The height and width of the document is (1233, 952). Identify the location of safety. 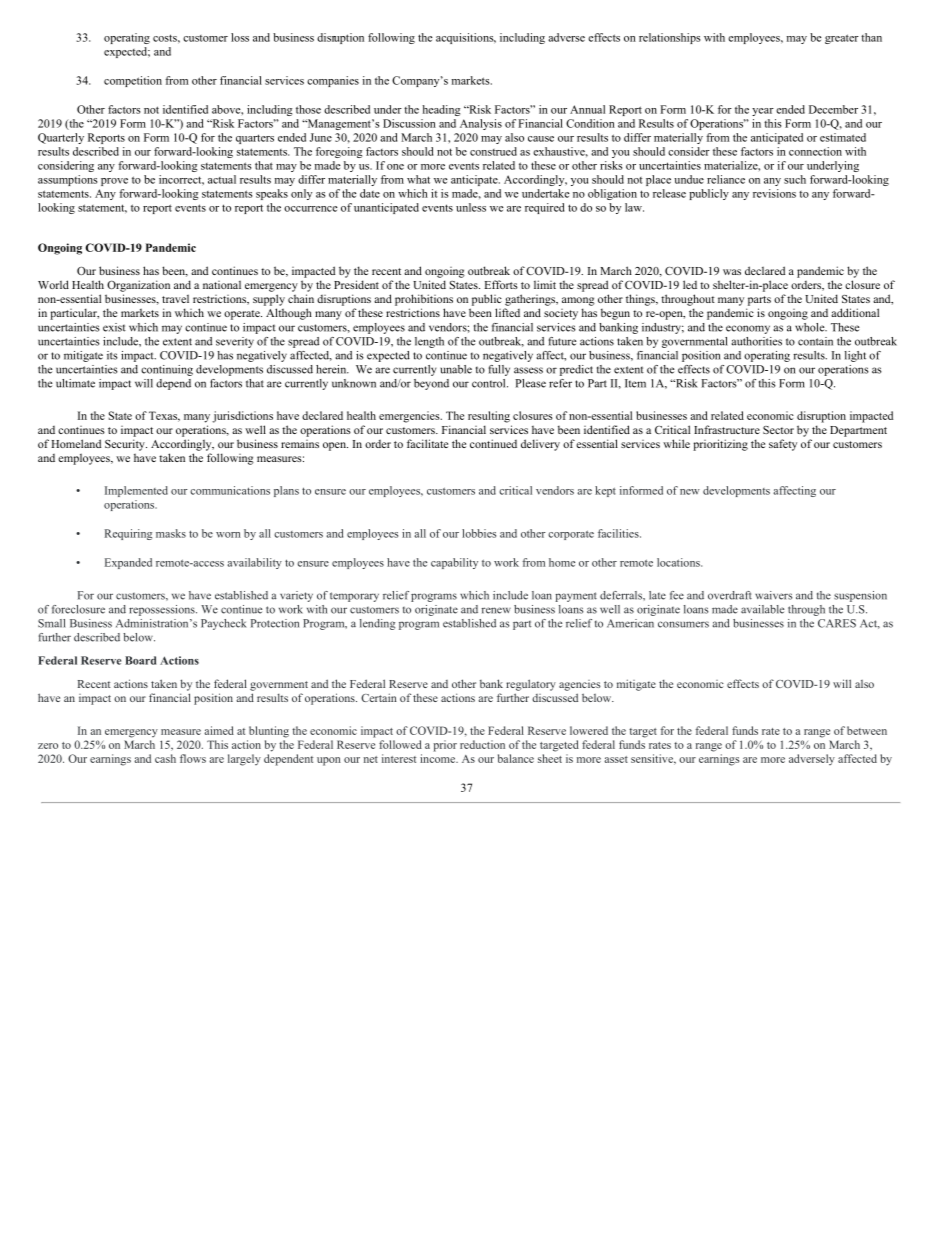
(783, 445).
